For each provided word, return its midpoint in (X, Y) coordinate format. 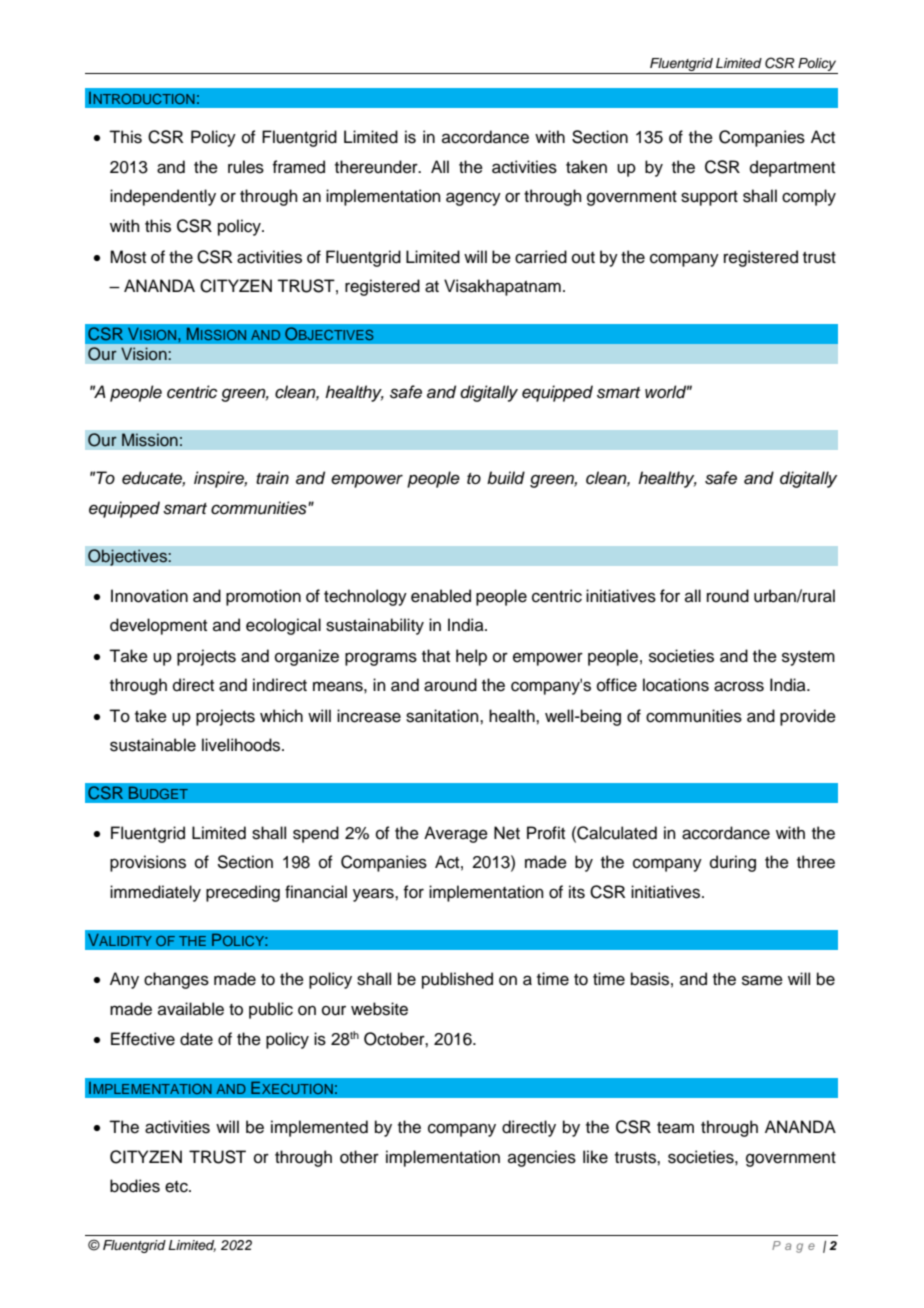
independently (163, 197)
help (471, 657)
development (158, 626)
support (709, 198)
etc (177, 1187)
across (739, 686)
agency (473, 199)
